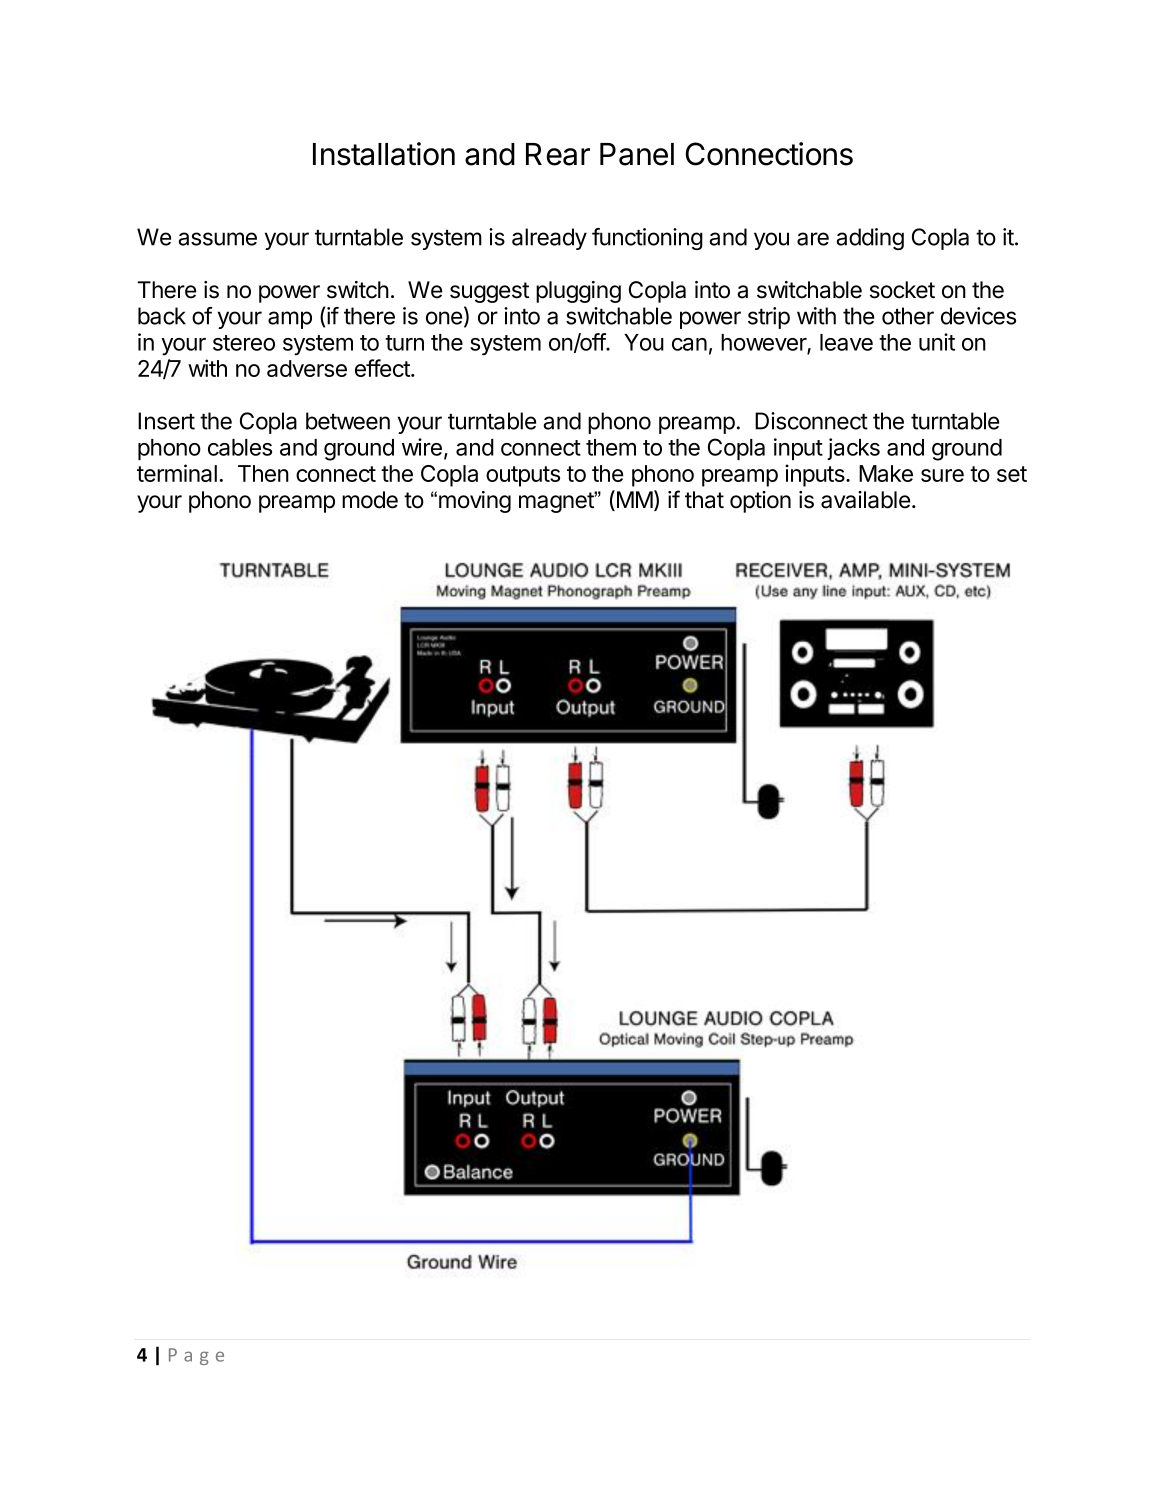  Describe the element at coordinates (637, 154) in the screenshot. I see `Panel` at that location.
